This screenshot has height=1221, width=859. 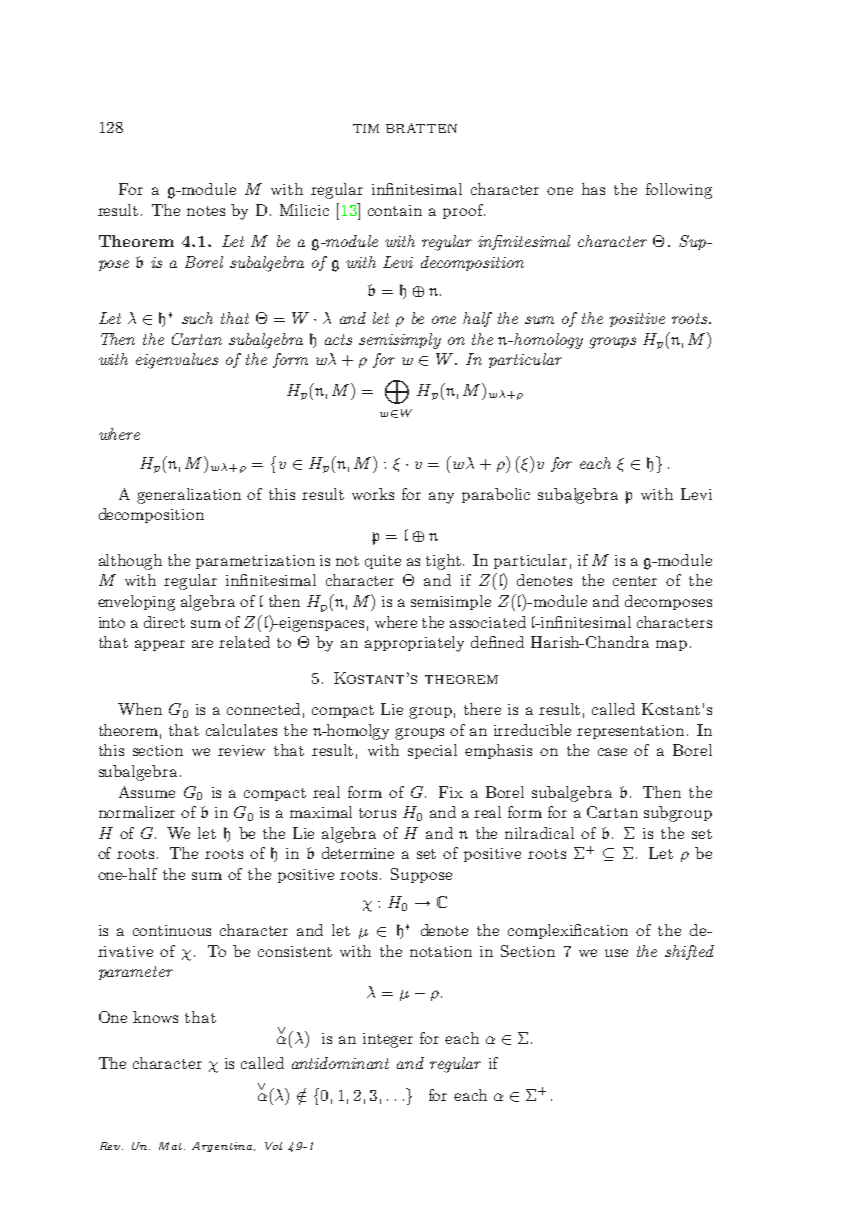 I want to click on torus, so click(x=377, y=813).
